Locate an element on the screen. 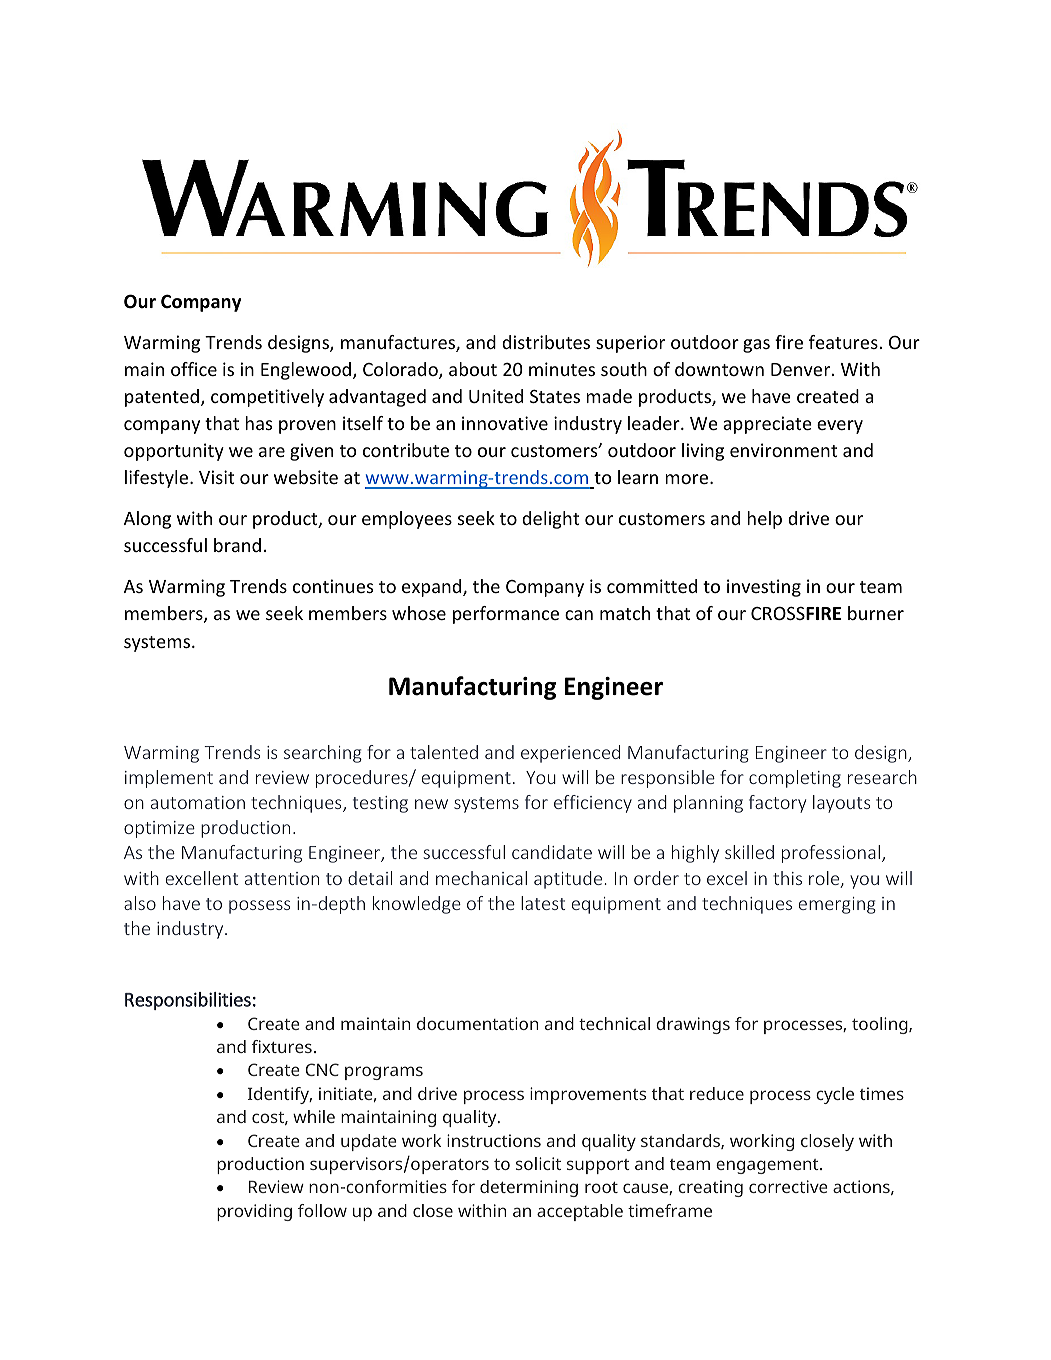  providing is located at coordinates (254, 1212).
